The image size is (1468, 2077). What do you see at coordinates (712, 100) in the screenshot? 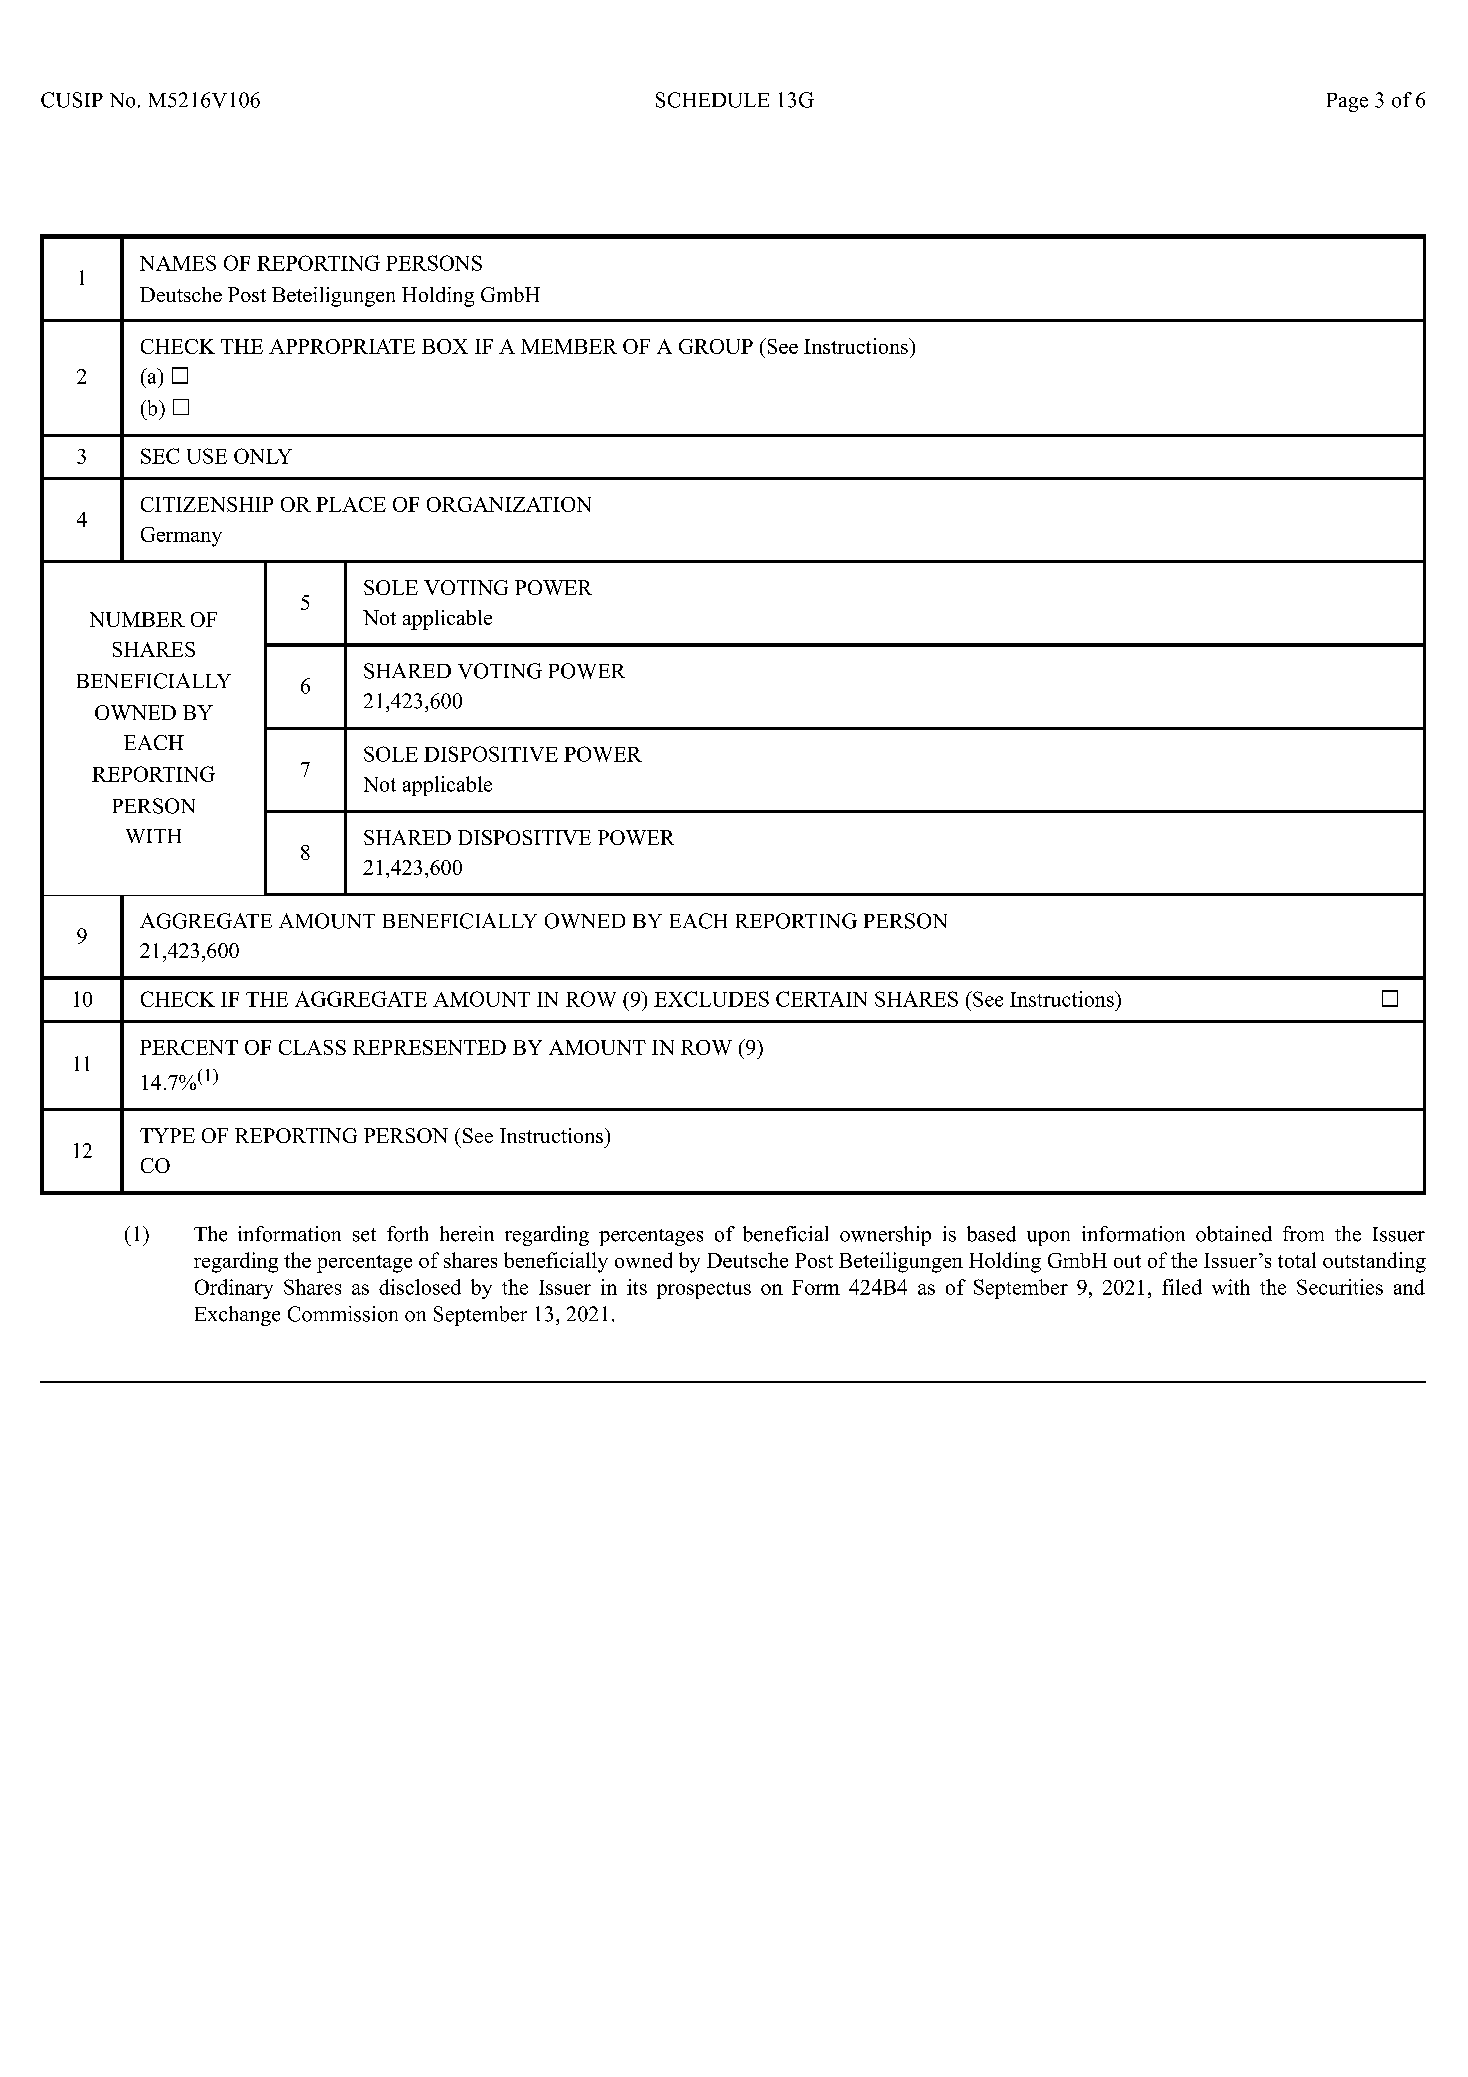
I see `SCHEDULE` at bounding box center [712, 100].
